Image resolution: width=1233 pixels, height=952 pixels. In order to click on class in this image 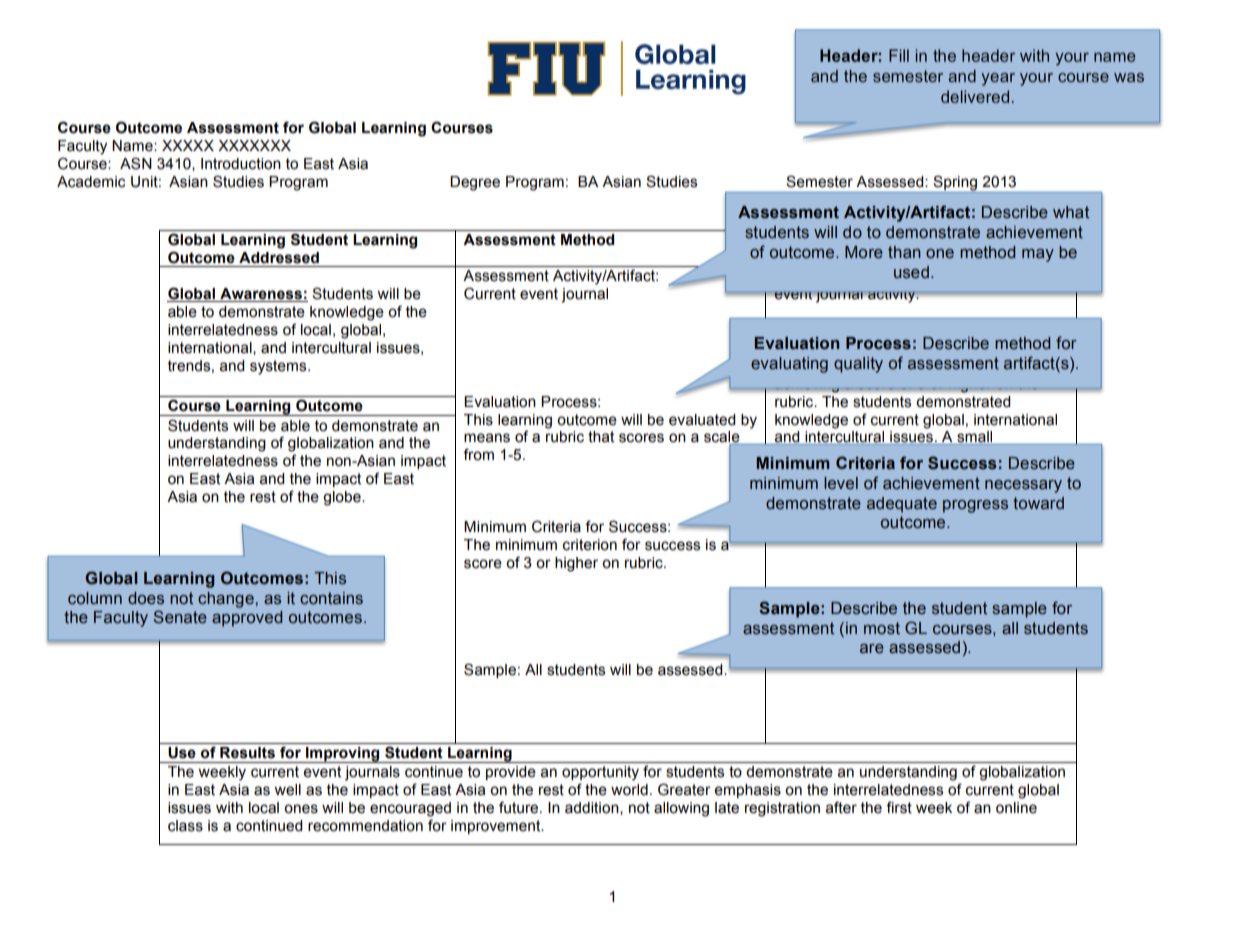, I will do `click(185, 826)`.
